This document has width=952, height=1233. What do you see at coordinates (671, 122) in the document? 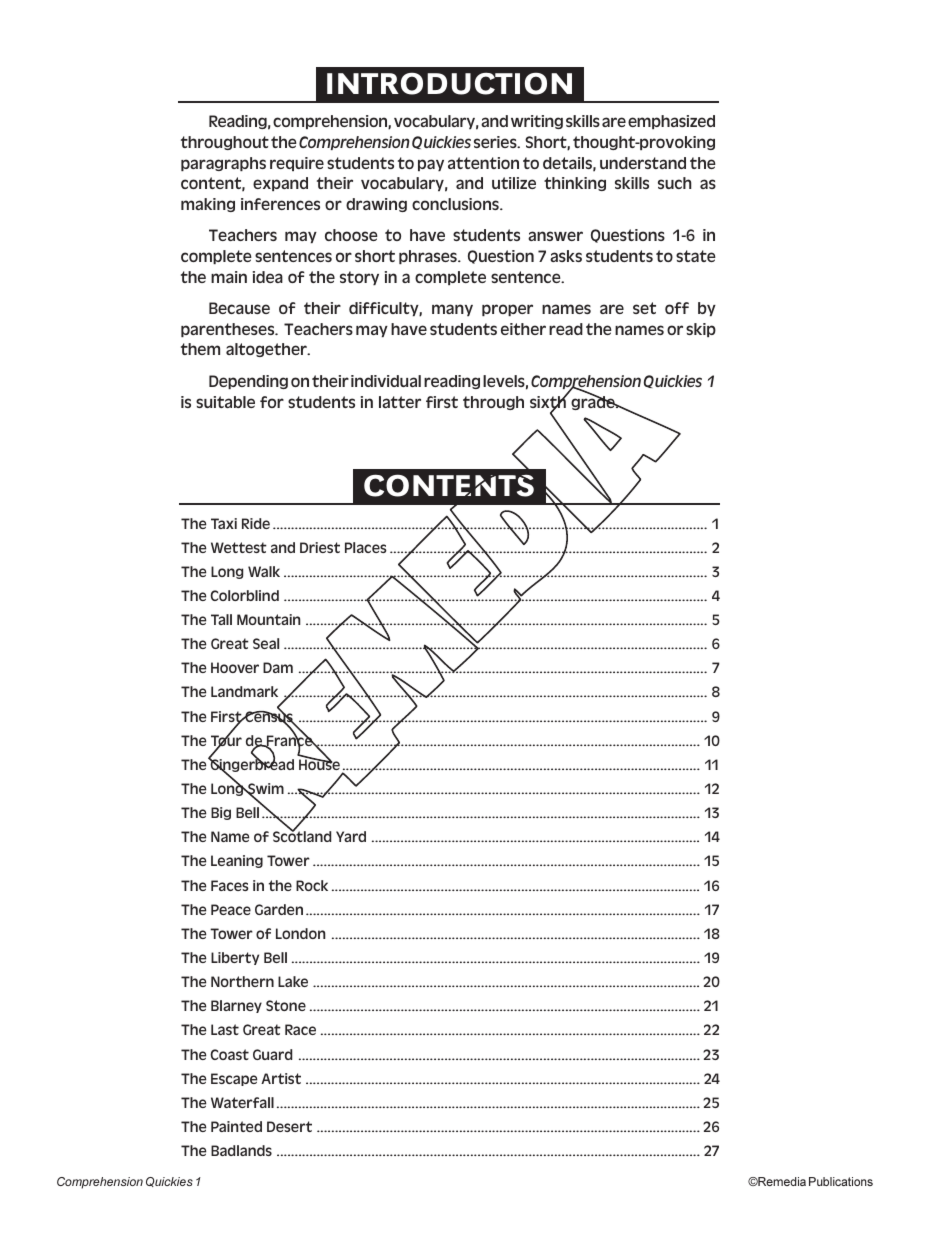
I see `emphasized` at bounding box center [671, 122].
